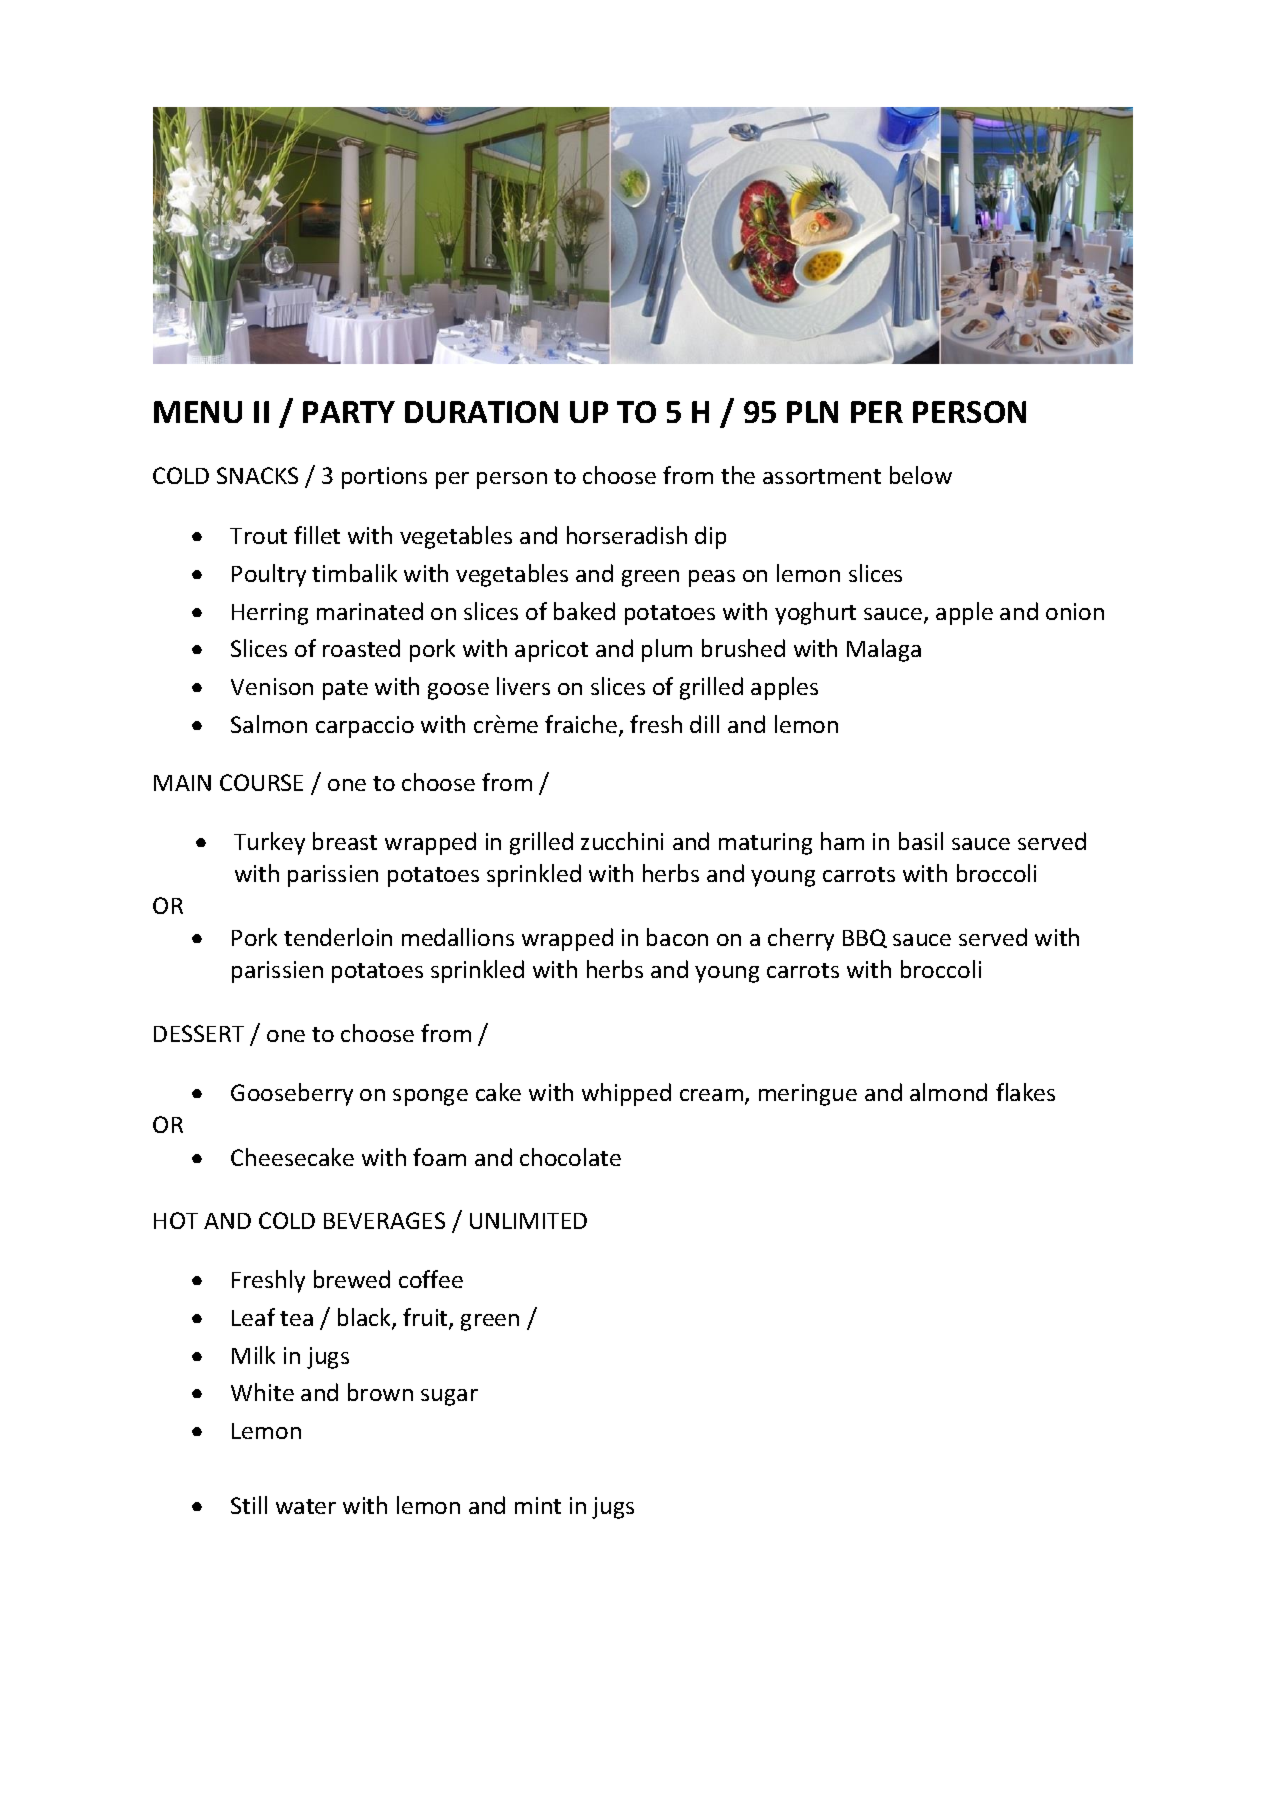 This screenshot has width=1286, height=1819. I want to click on Still, so click(249, 1505).
